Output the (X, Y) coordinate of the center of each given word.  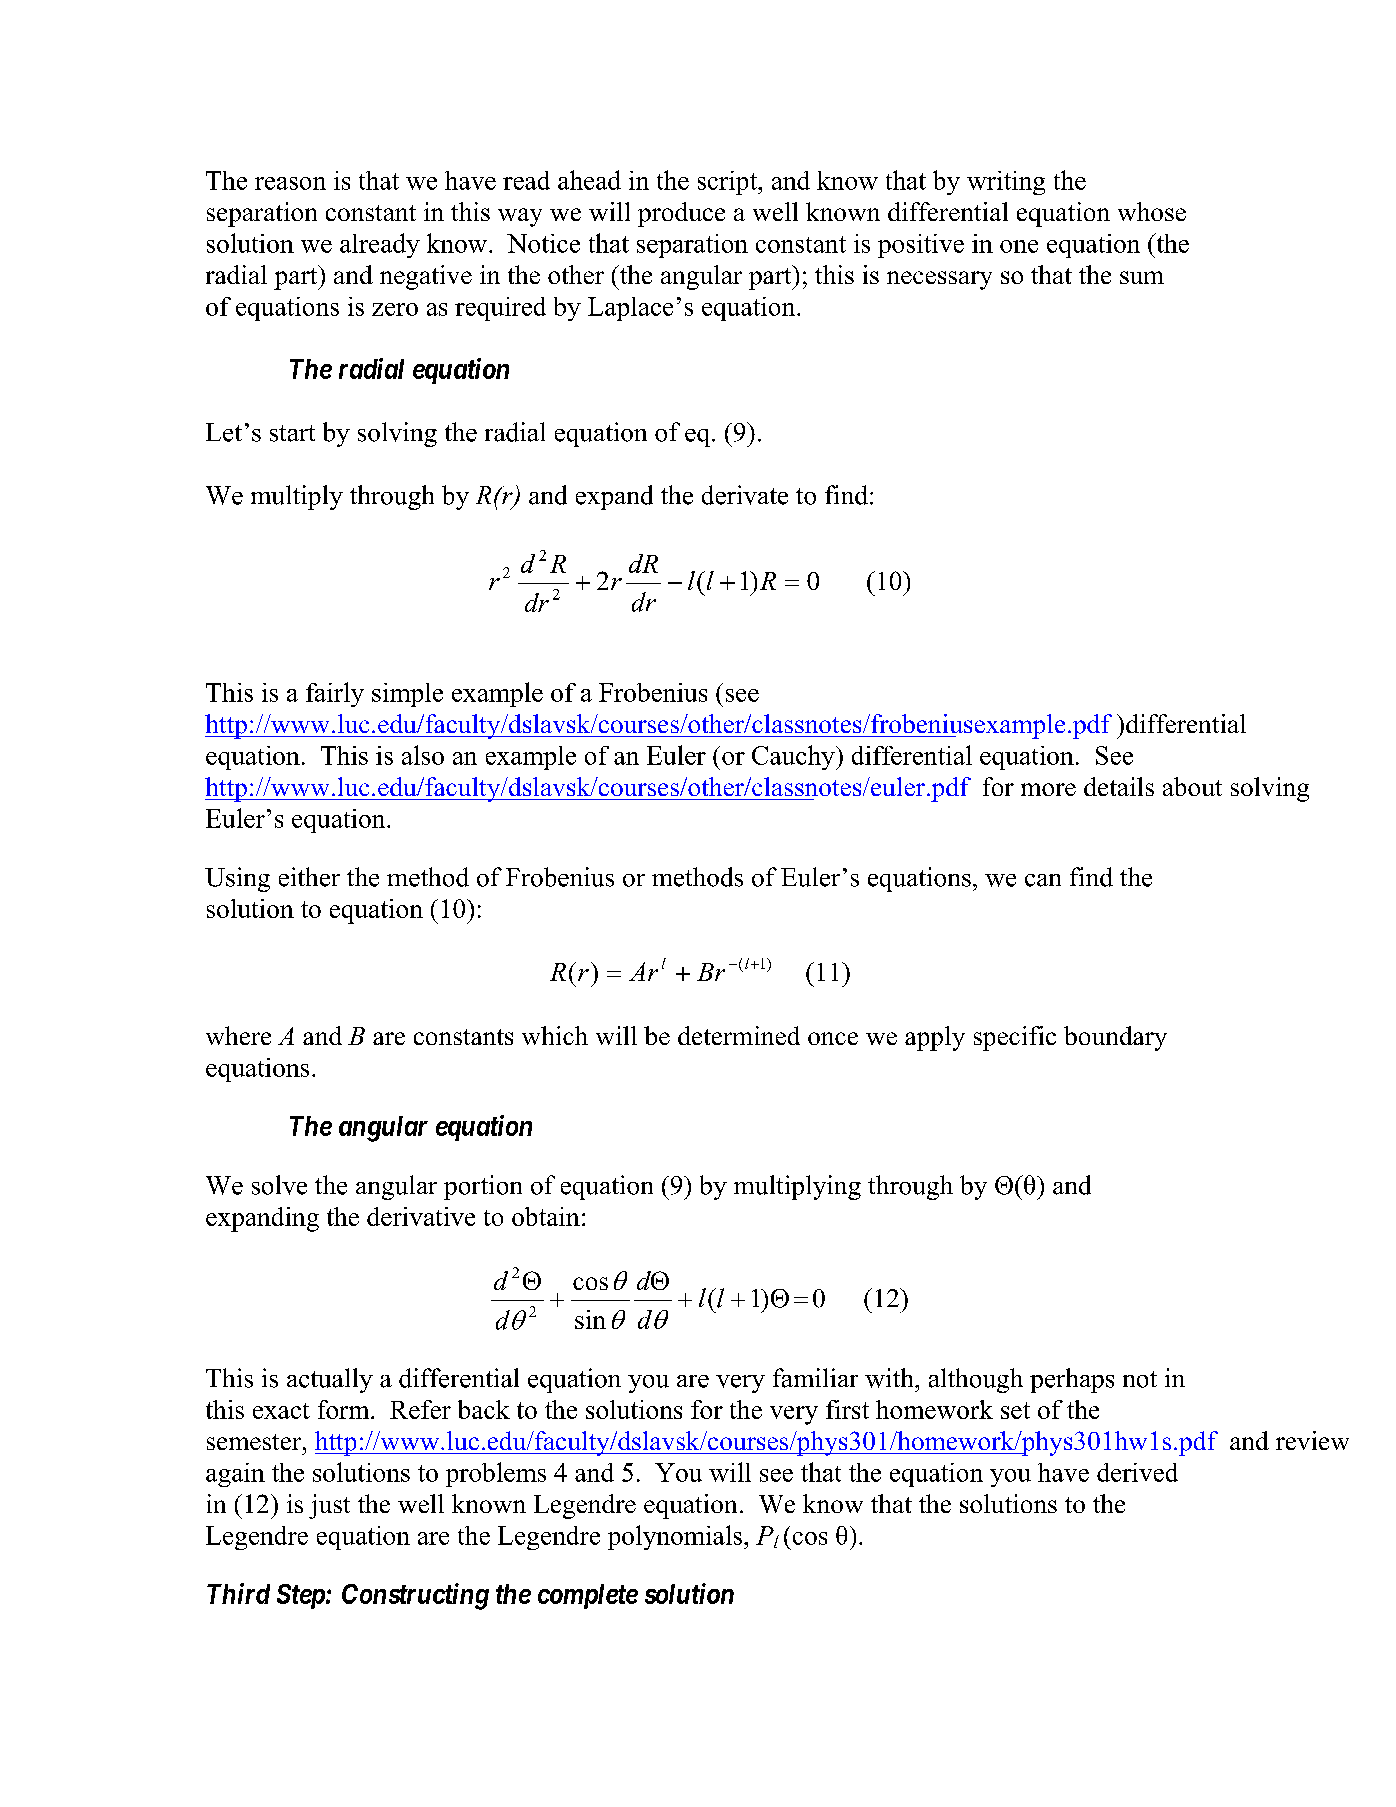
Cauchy (794, 757)
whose (1152, 211)
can (1043, 880)
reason (290, 183)
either (309, 877)
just (329, 1506)
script (729, 183)
